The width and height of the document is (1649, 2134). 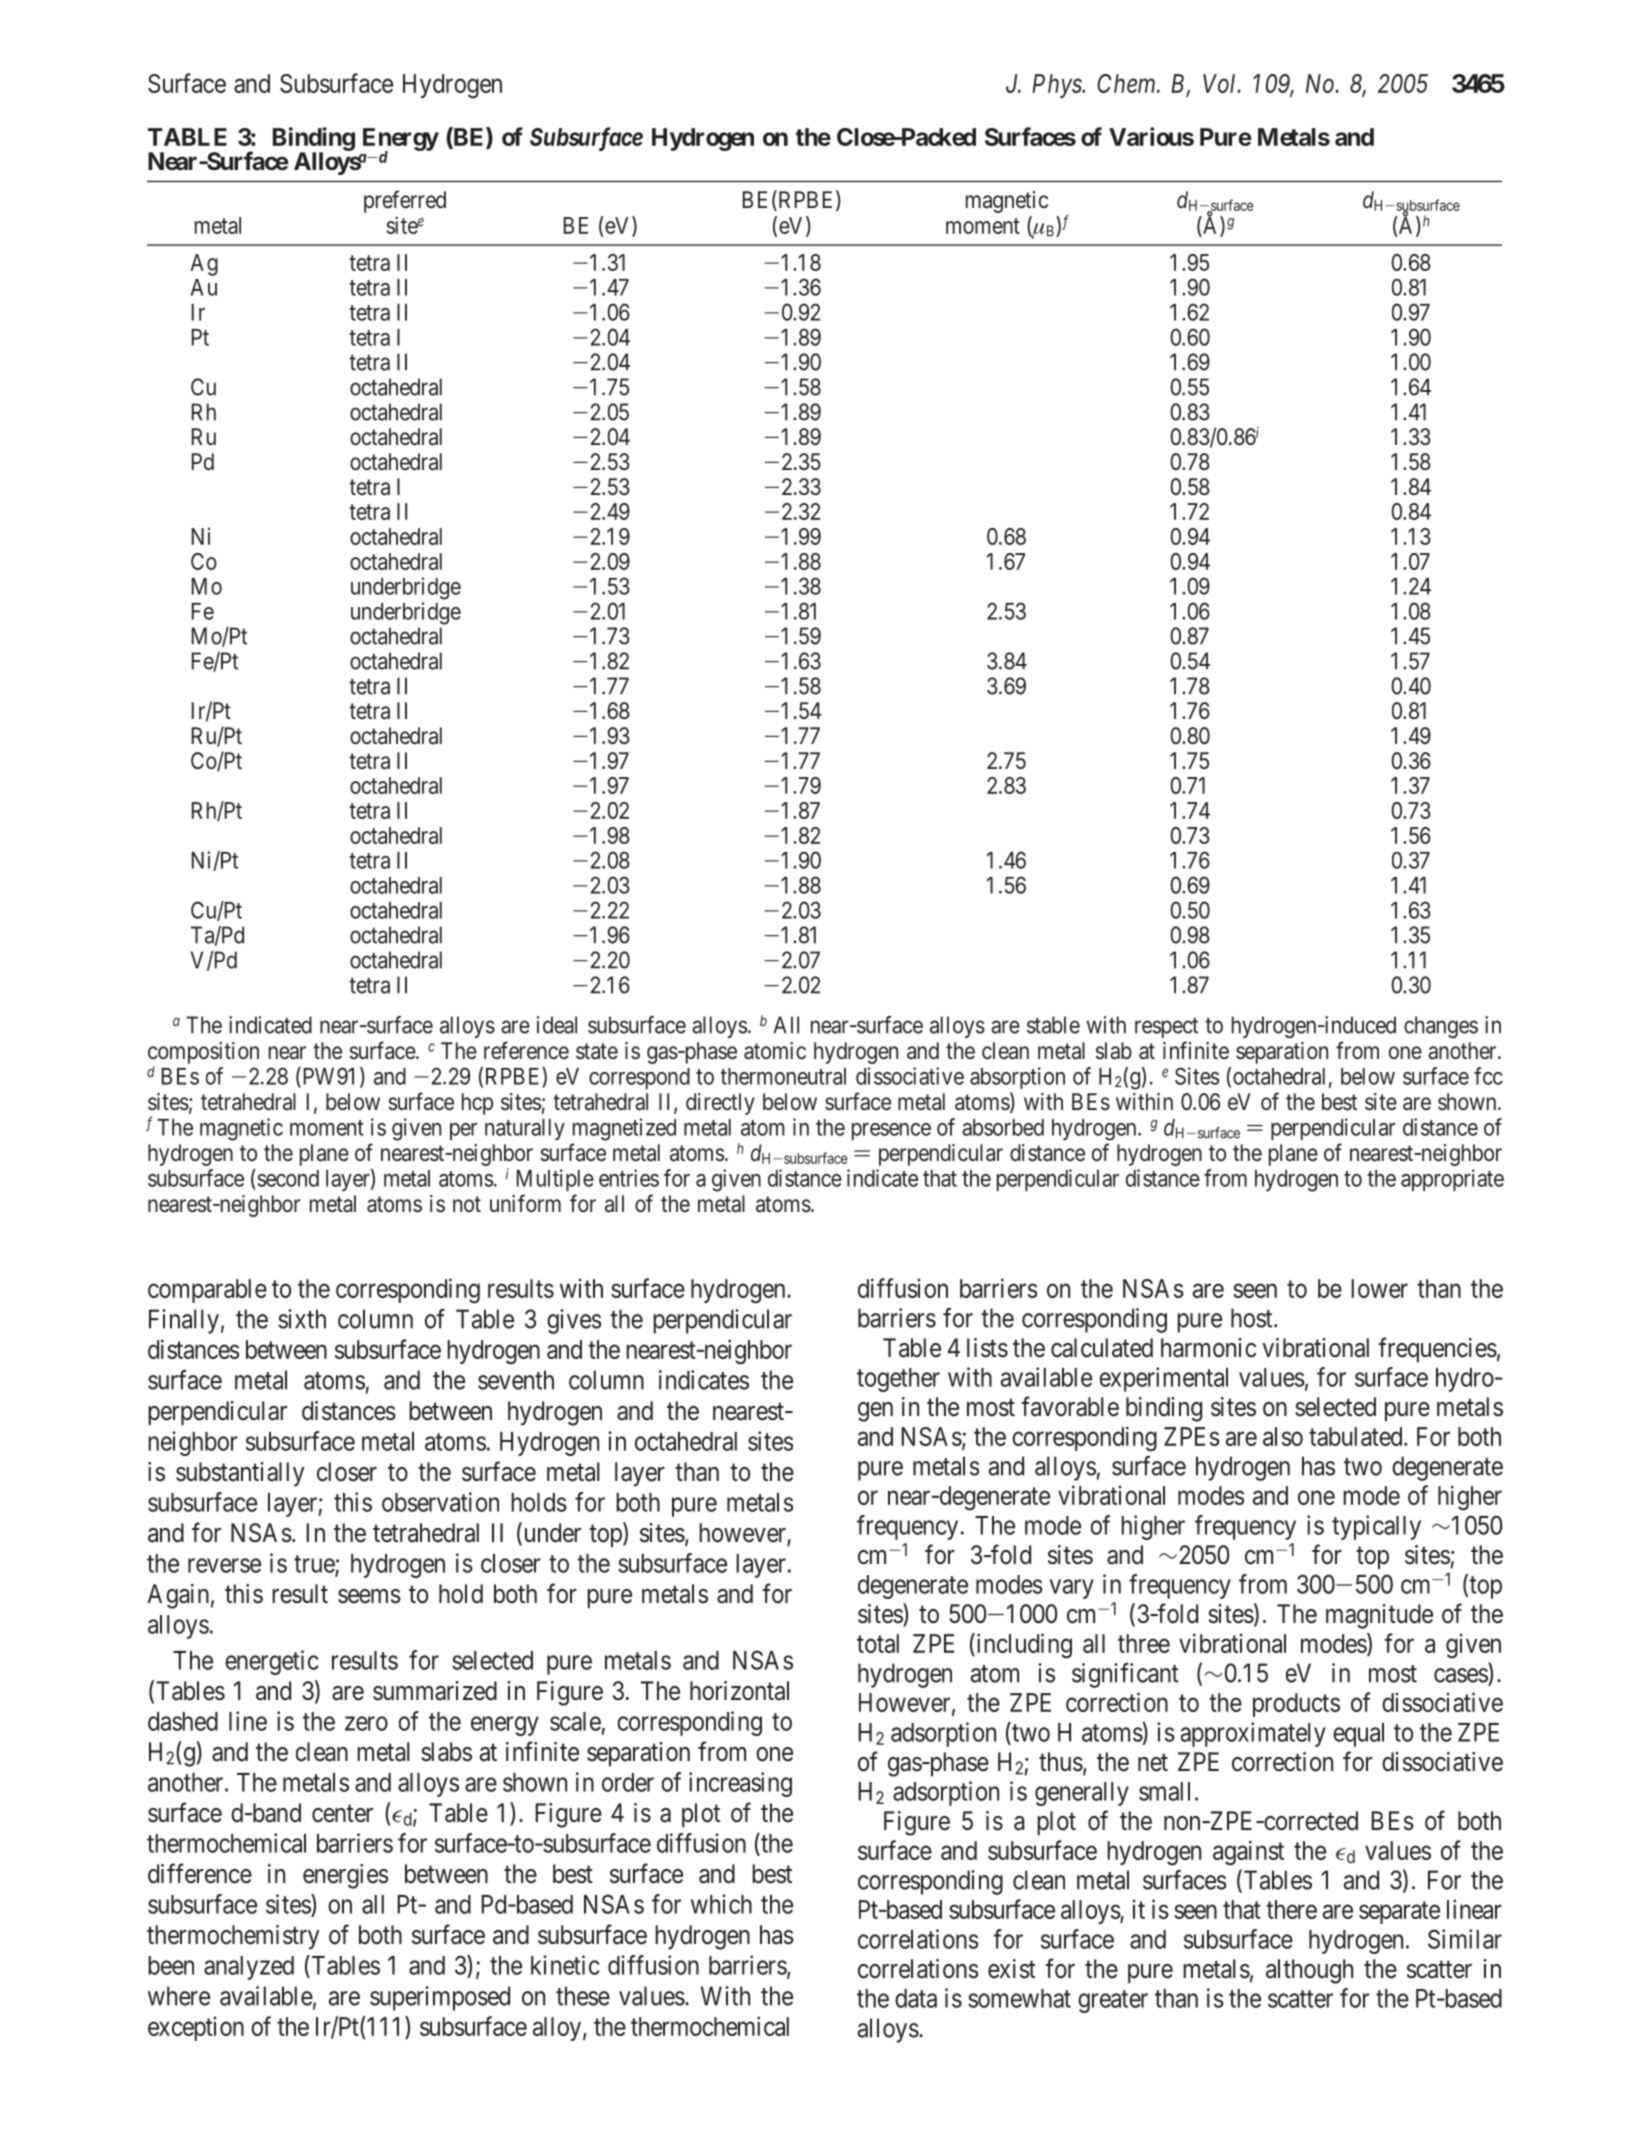 What do you see at coordinates (1221, 83) in the document?
I see `Vol` at bounding box center [1221, 83].
